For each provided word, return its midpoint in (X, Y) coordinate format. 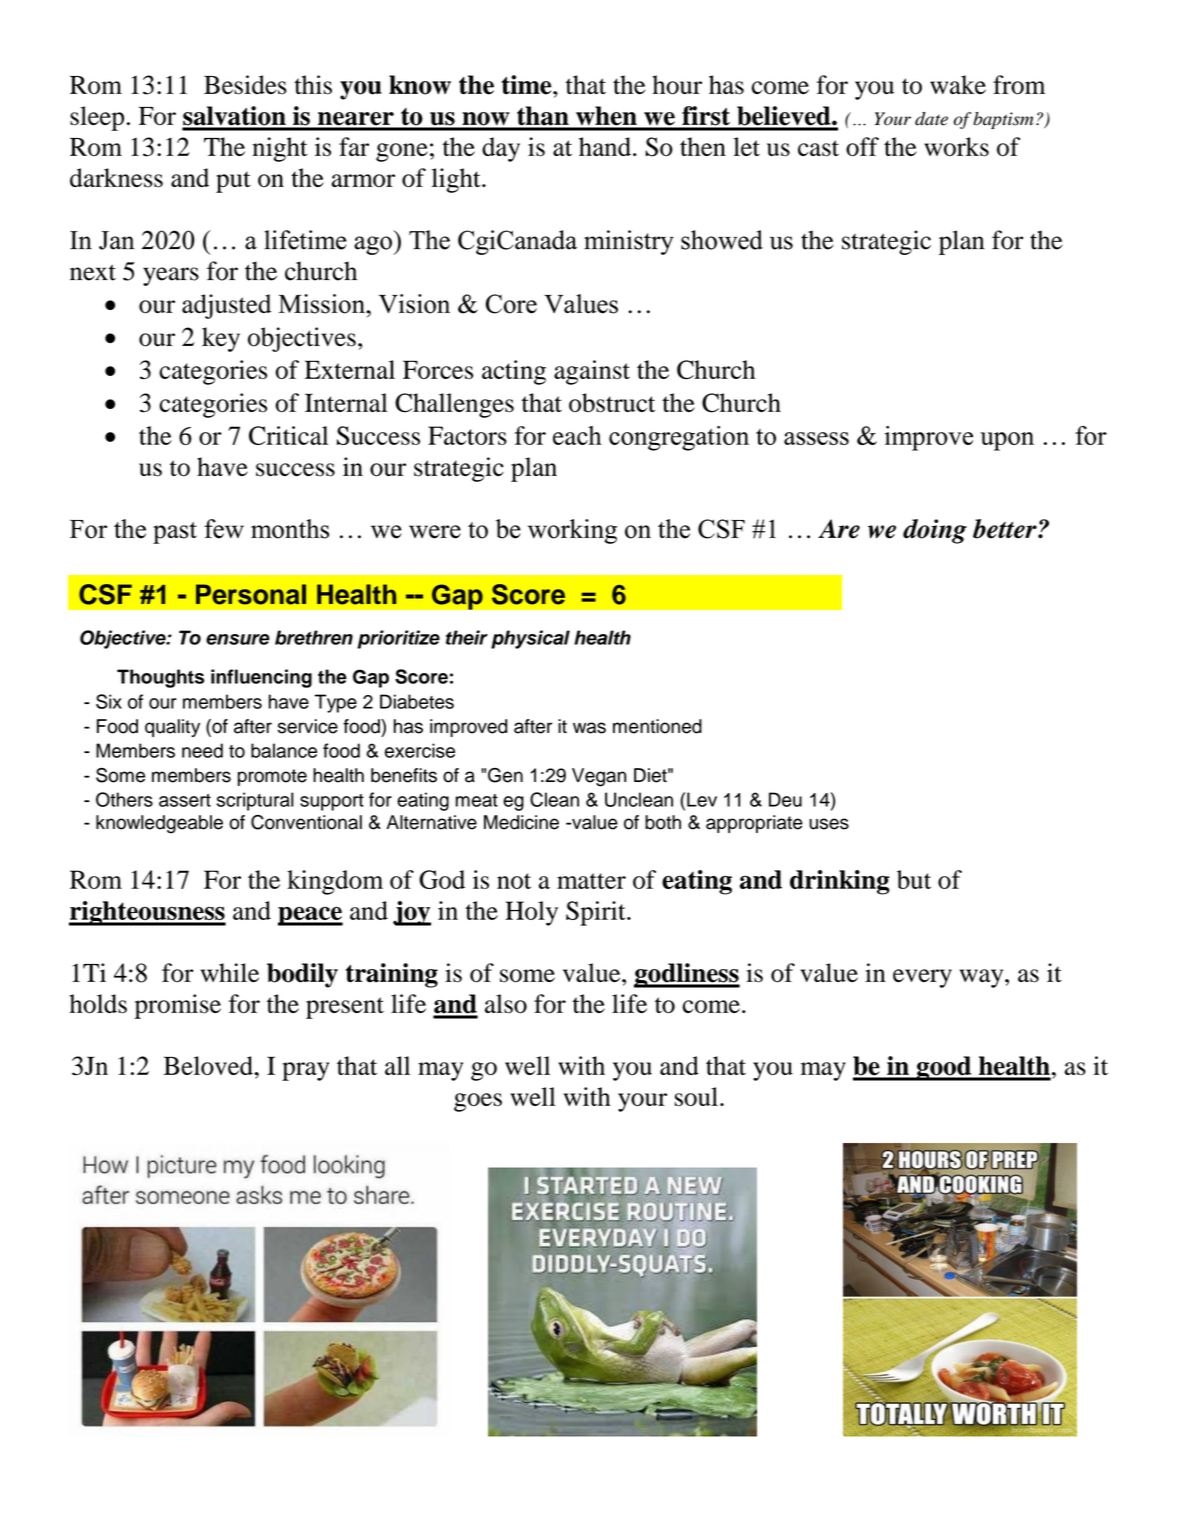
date (931, 119)
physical (530, 639)
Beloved (209, 1065)
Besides (245, 85)
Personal (251, 594)
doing (935, 531)
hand (605, 146)
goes (478, 1102)
